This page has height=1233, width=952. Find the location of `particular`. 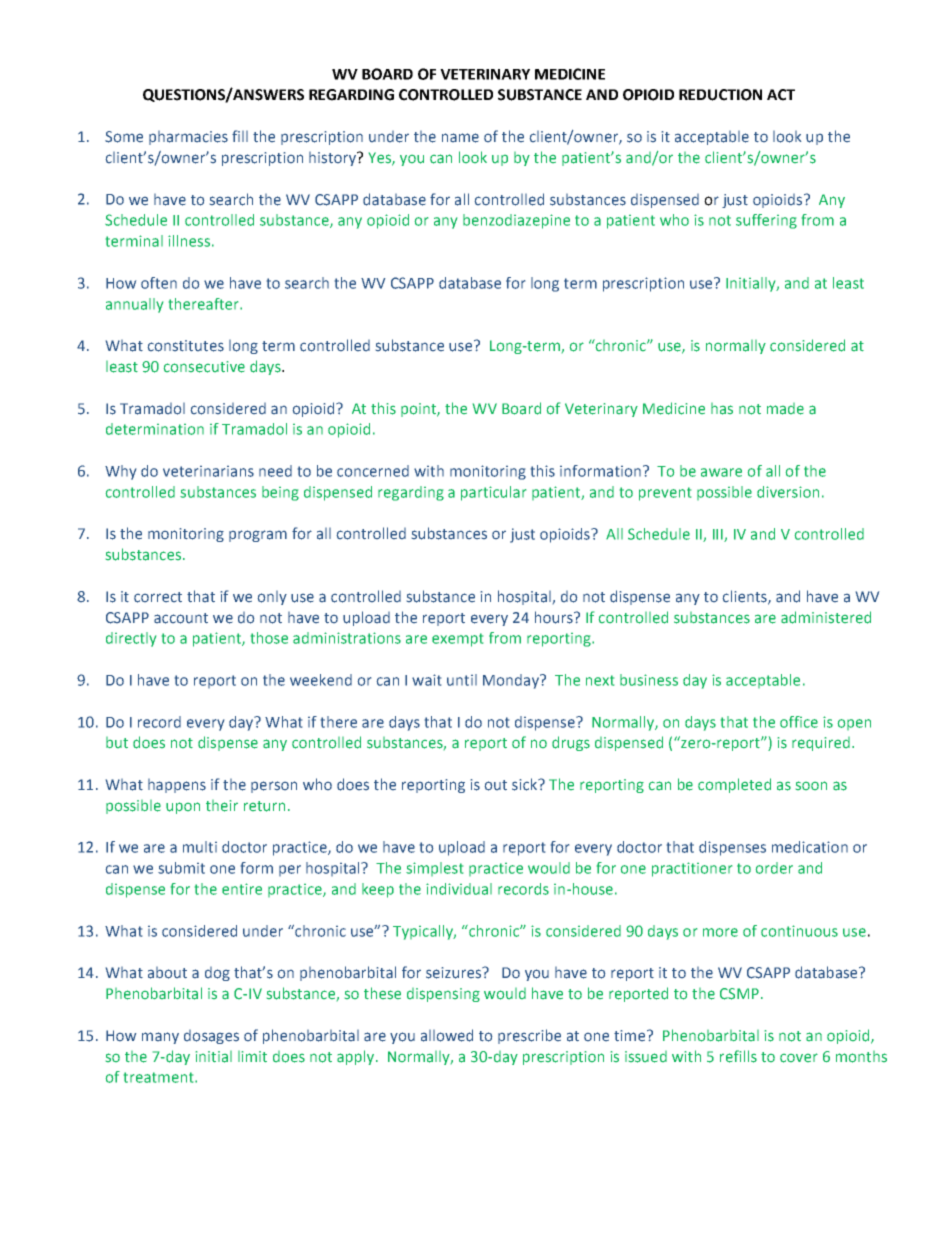

particular is located at coordinates (493, 493).
